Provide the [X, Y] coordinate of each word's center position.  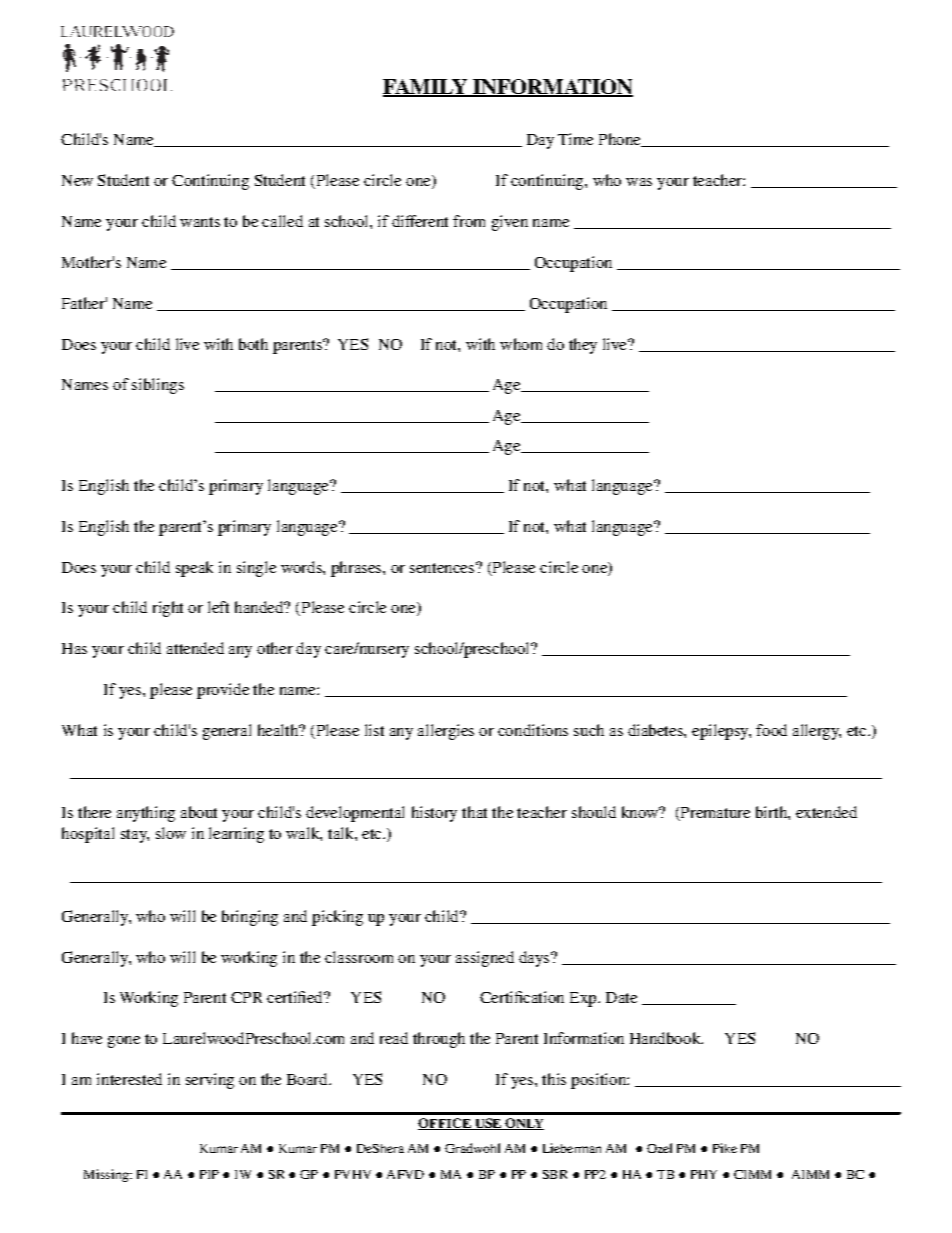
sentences [442, 568]
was [639, 182]
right [168, 609]
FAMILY [426, 87]
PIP [209, 1174]
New [77, 180]
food [771, 730]
